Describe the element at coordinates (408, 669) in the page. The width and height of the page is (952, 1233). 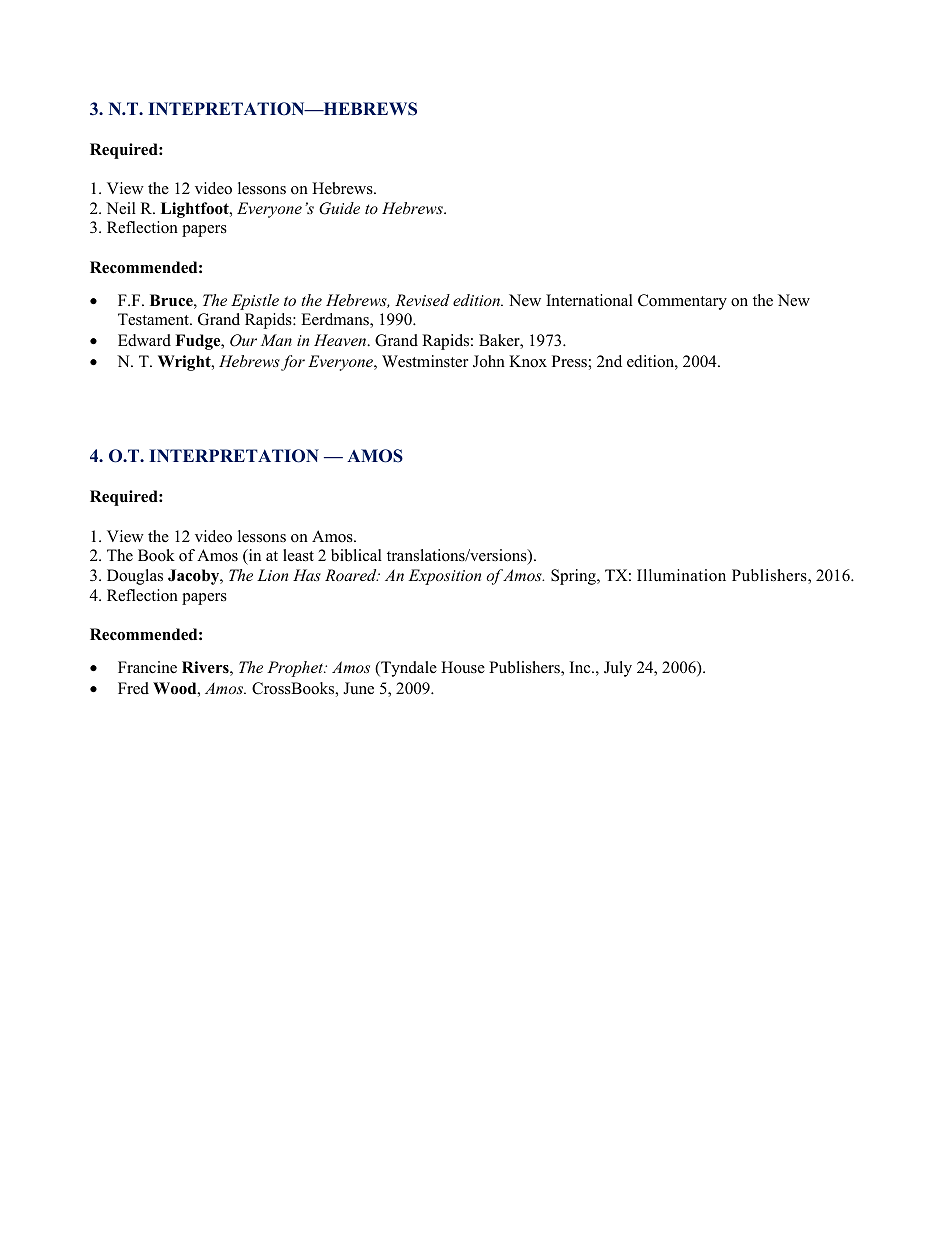
I see `Tyndale` at that location.
